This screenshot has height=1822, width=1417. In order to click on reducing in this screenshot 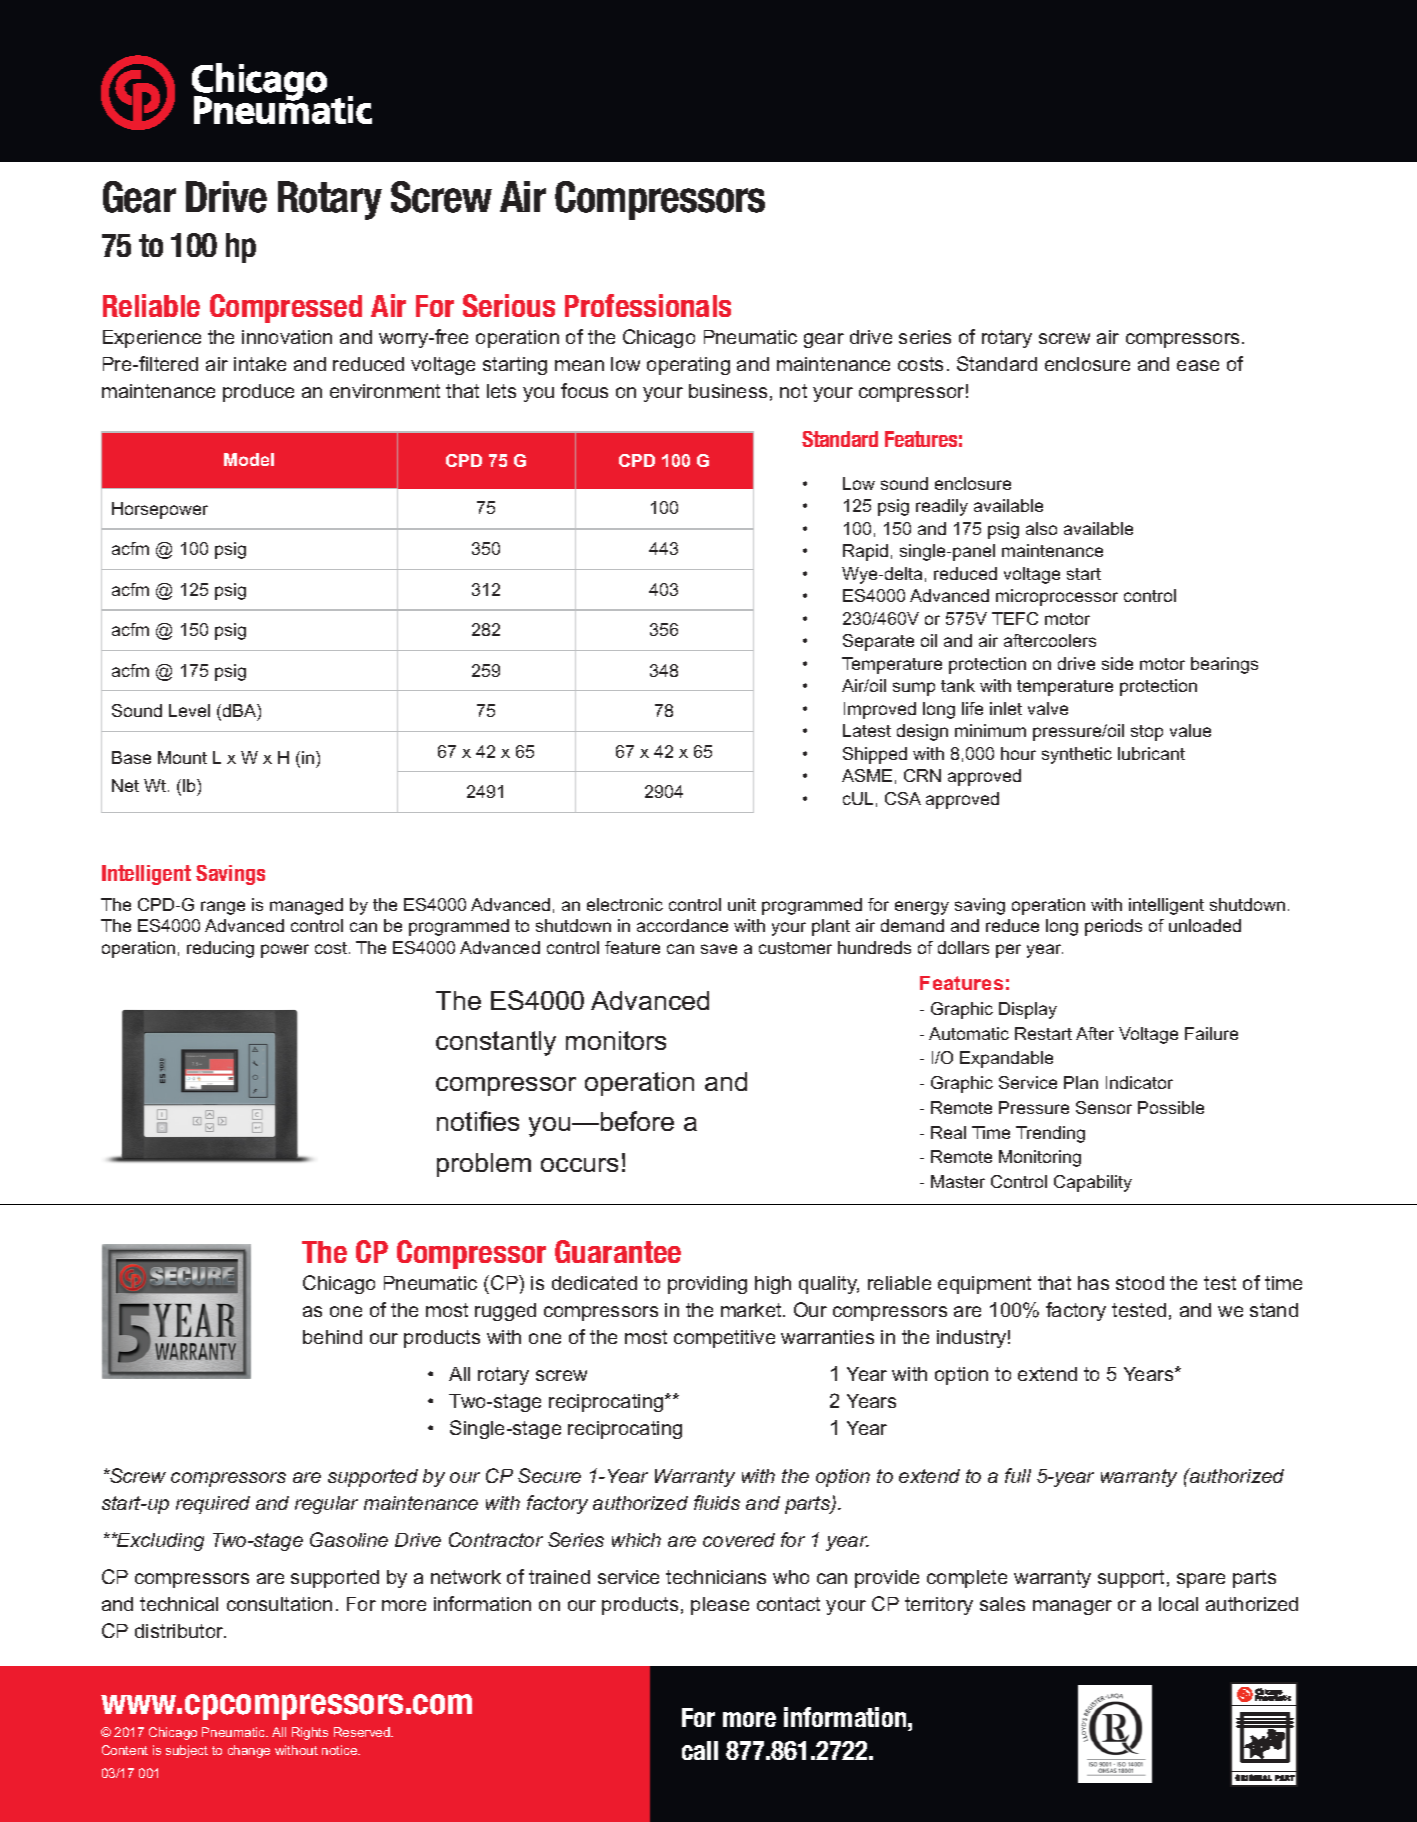, I will do `click(220, 949)`.
